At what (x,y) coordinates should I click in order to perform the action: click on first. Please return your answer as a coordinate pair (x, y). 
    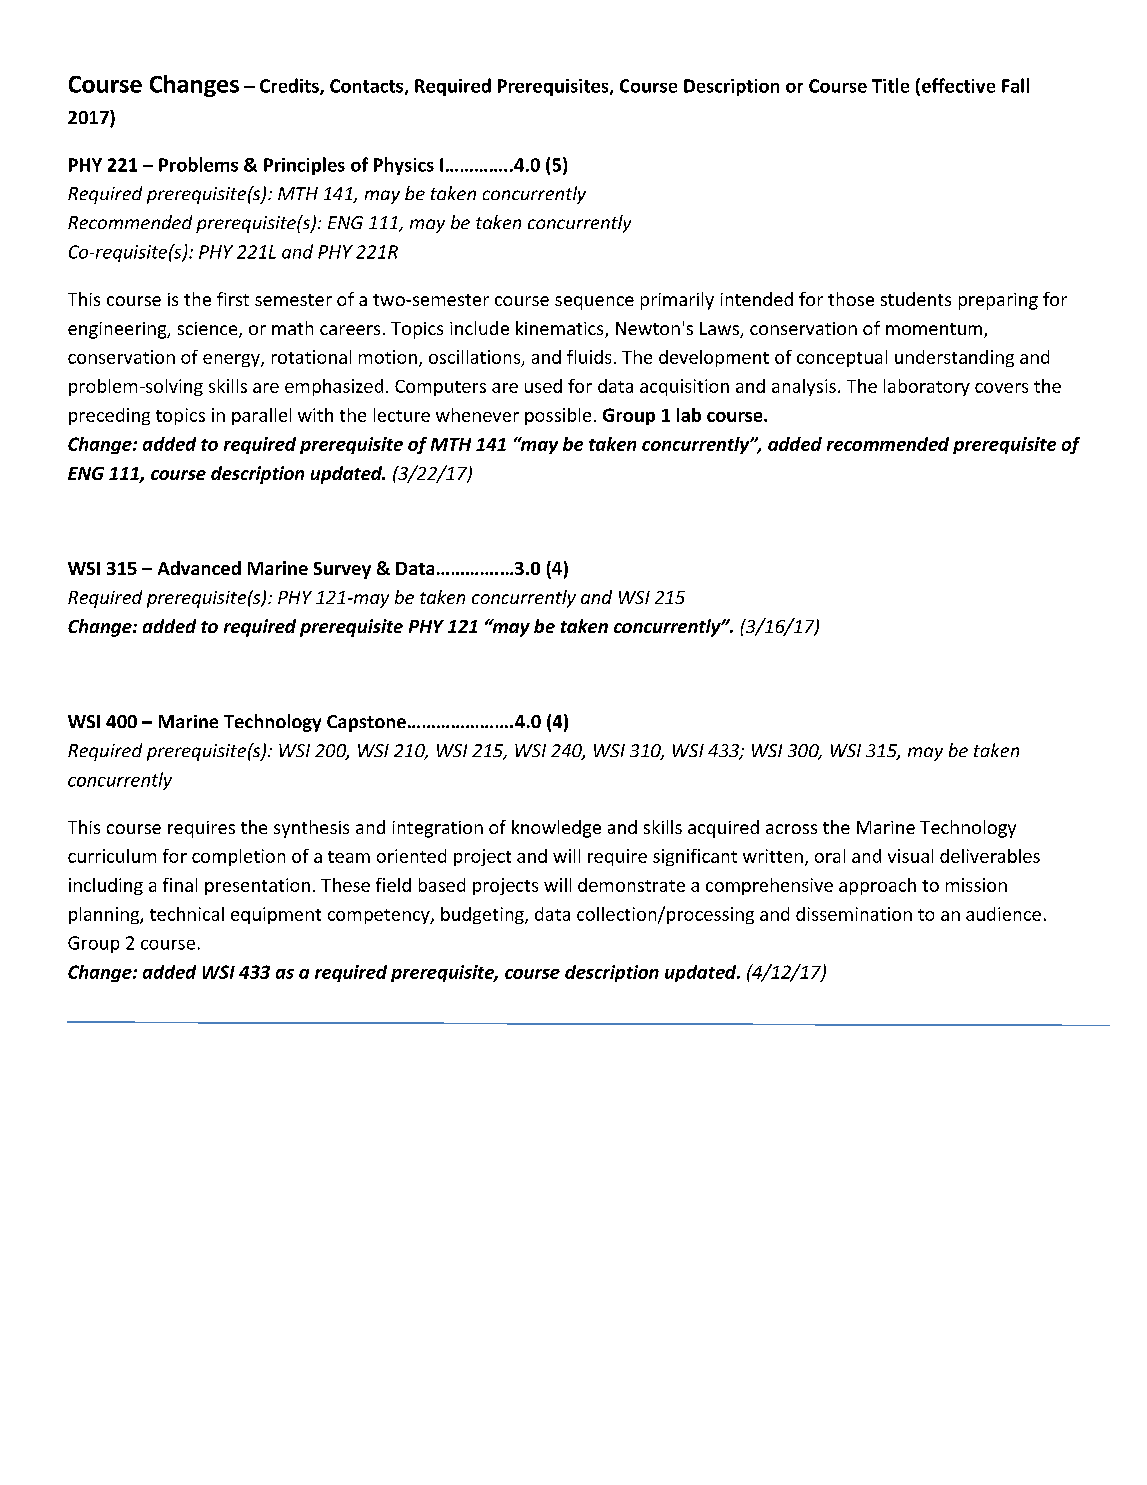
    Looking at the image, I should click on (233, 299).
